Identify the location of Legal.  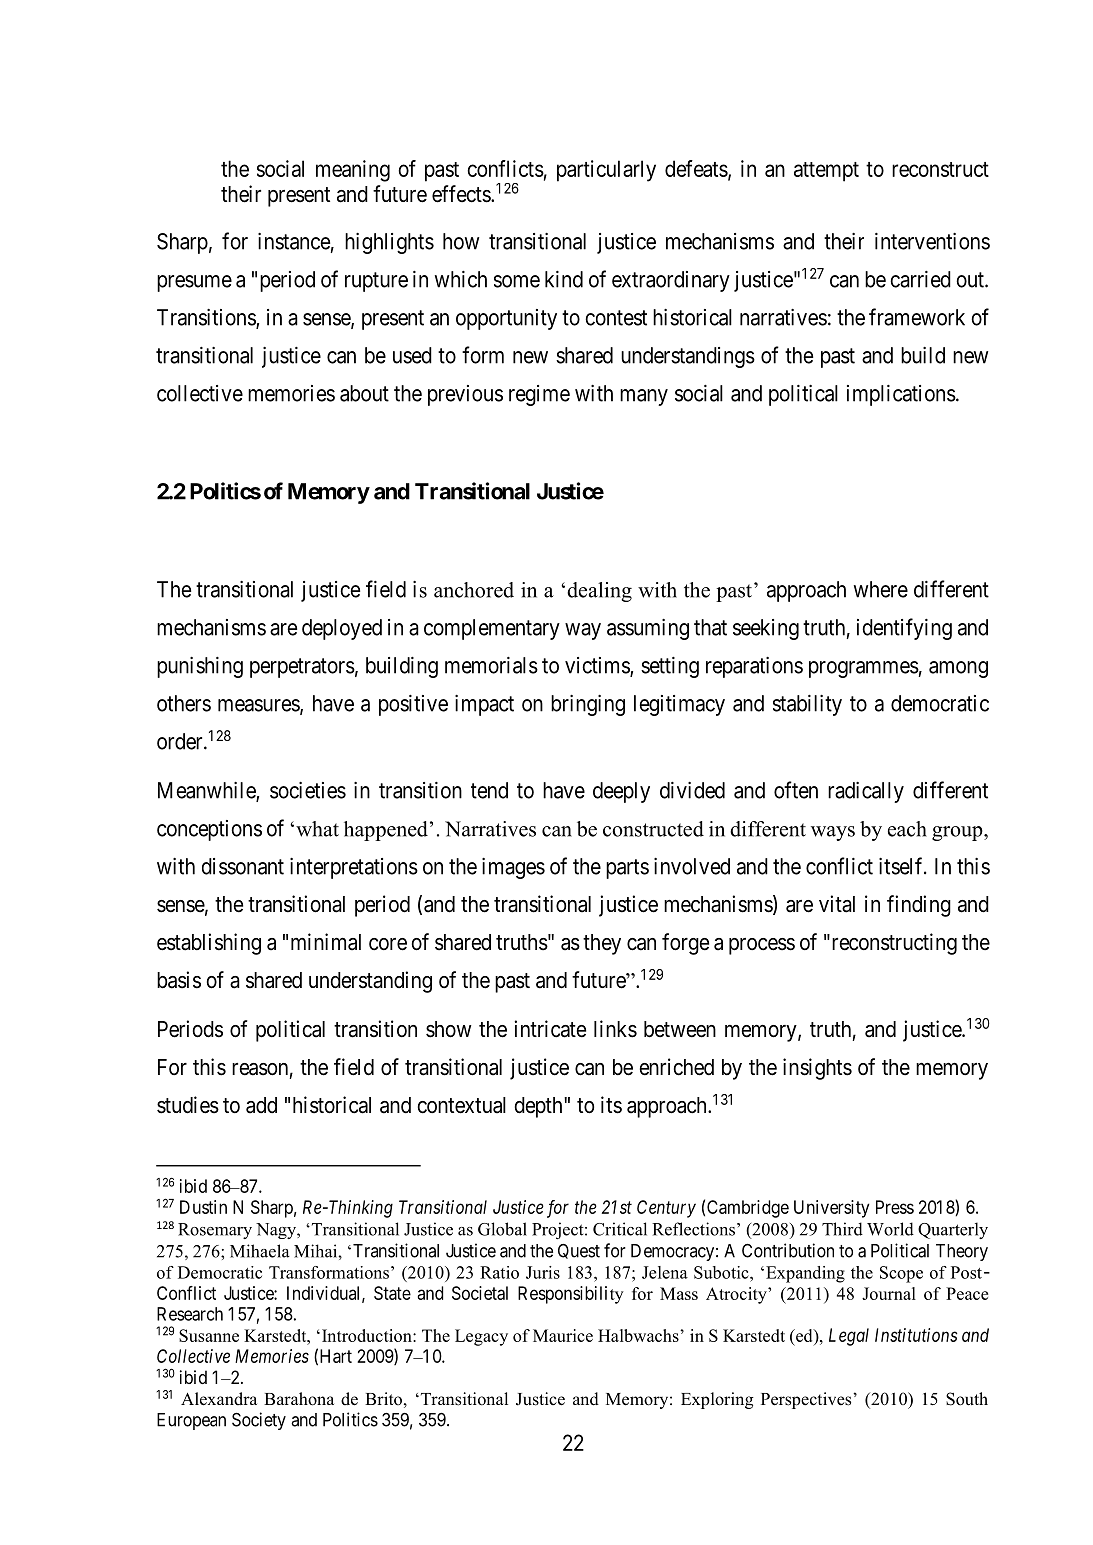
(849, 1337).
